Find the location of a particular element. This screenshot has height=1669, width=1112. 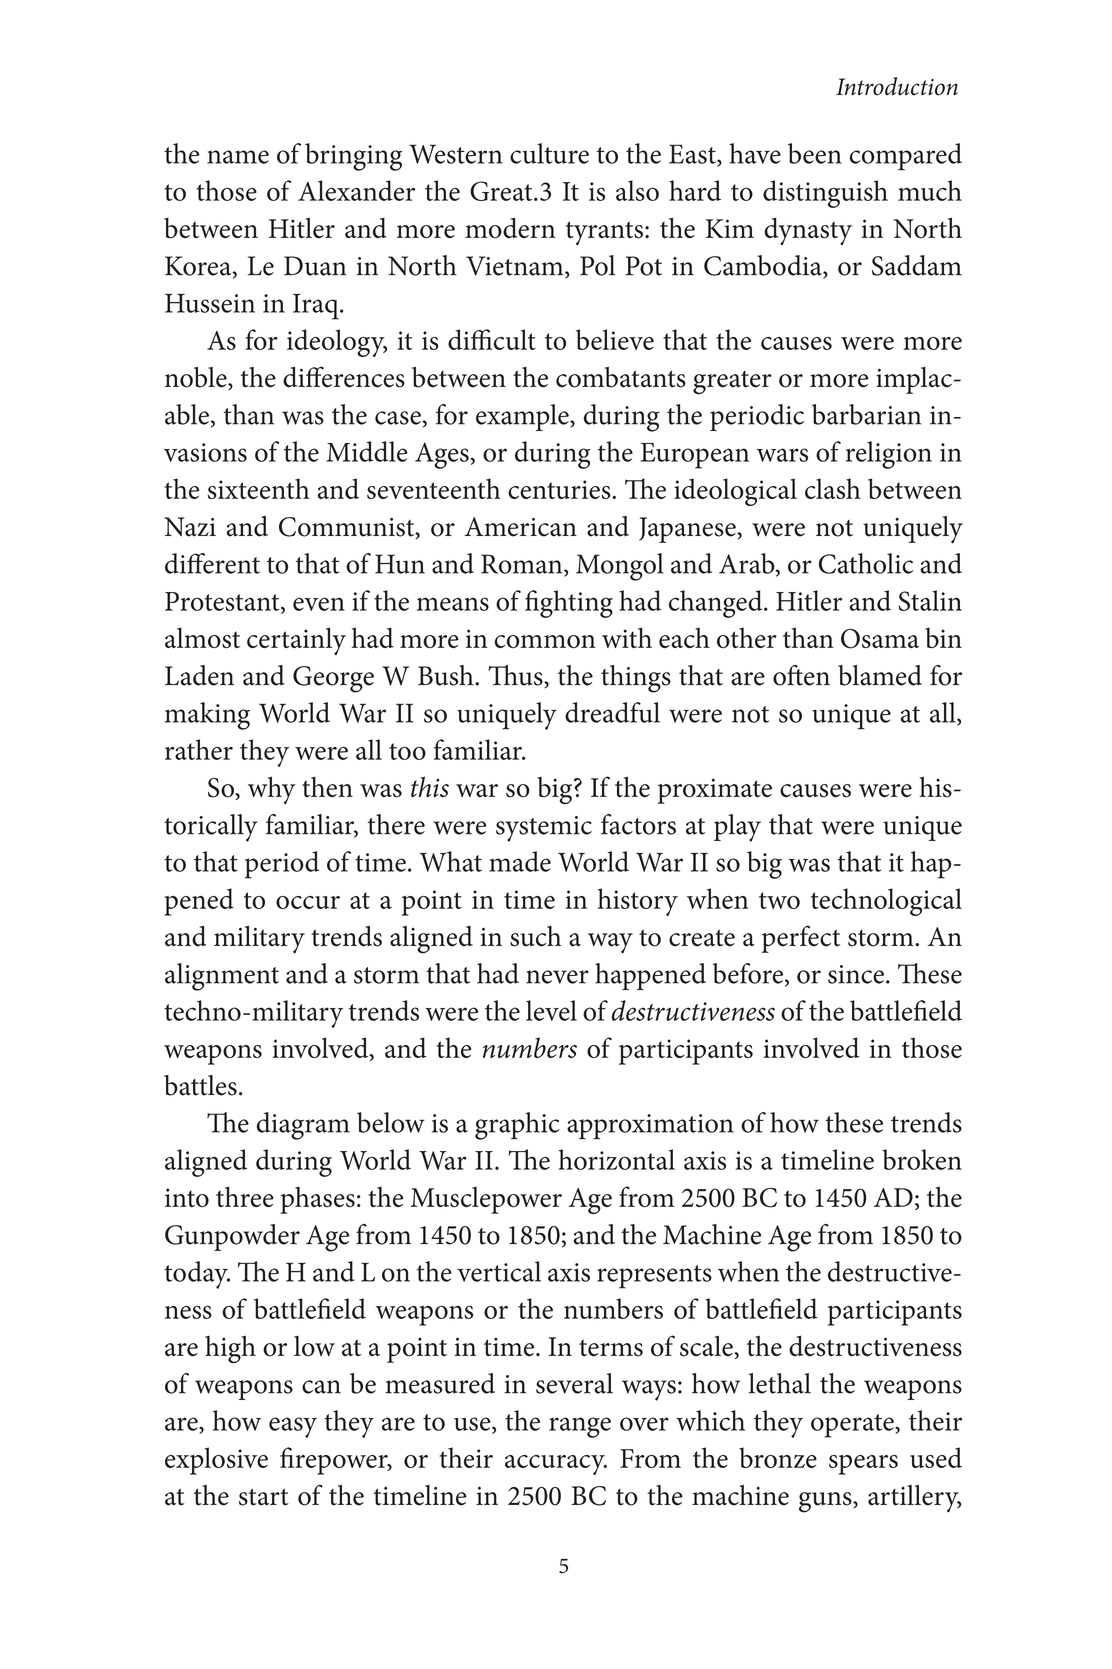

easy is located at coordinates (293, 1427).
